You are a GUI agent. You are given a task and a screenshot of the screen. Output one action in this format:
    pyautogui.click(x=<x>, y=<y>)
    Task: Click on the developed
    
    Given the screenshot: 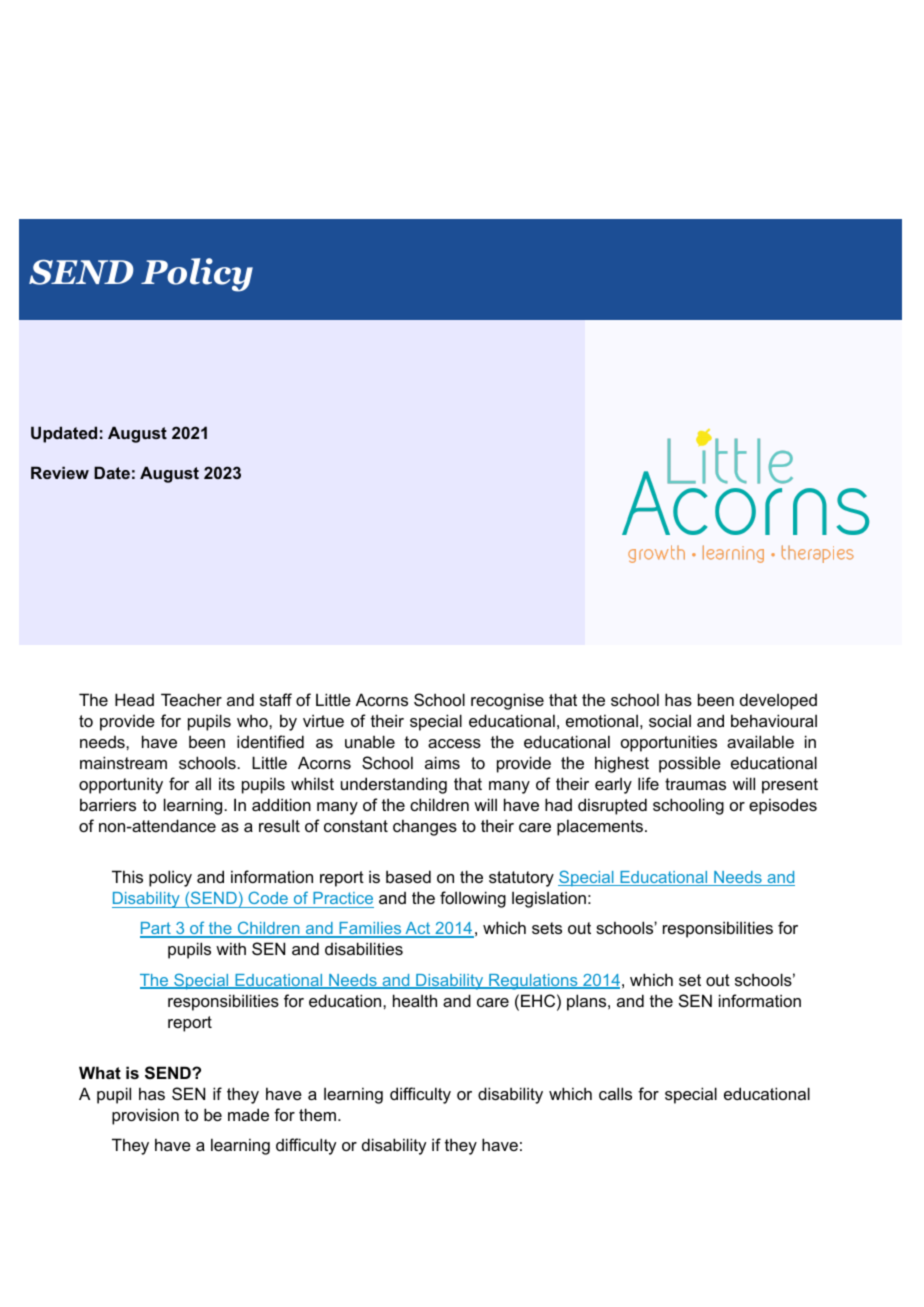 What is the action you would take?
    pyautogui.click(x=778, y=701)
